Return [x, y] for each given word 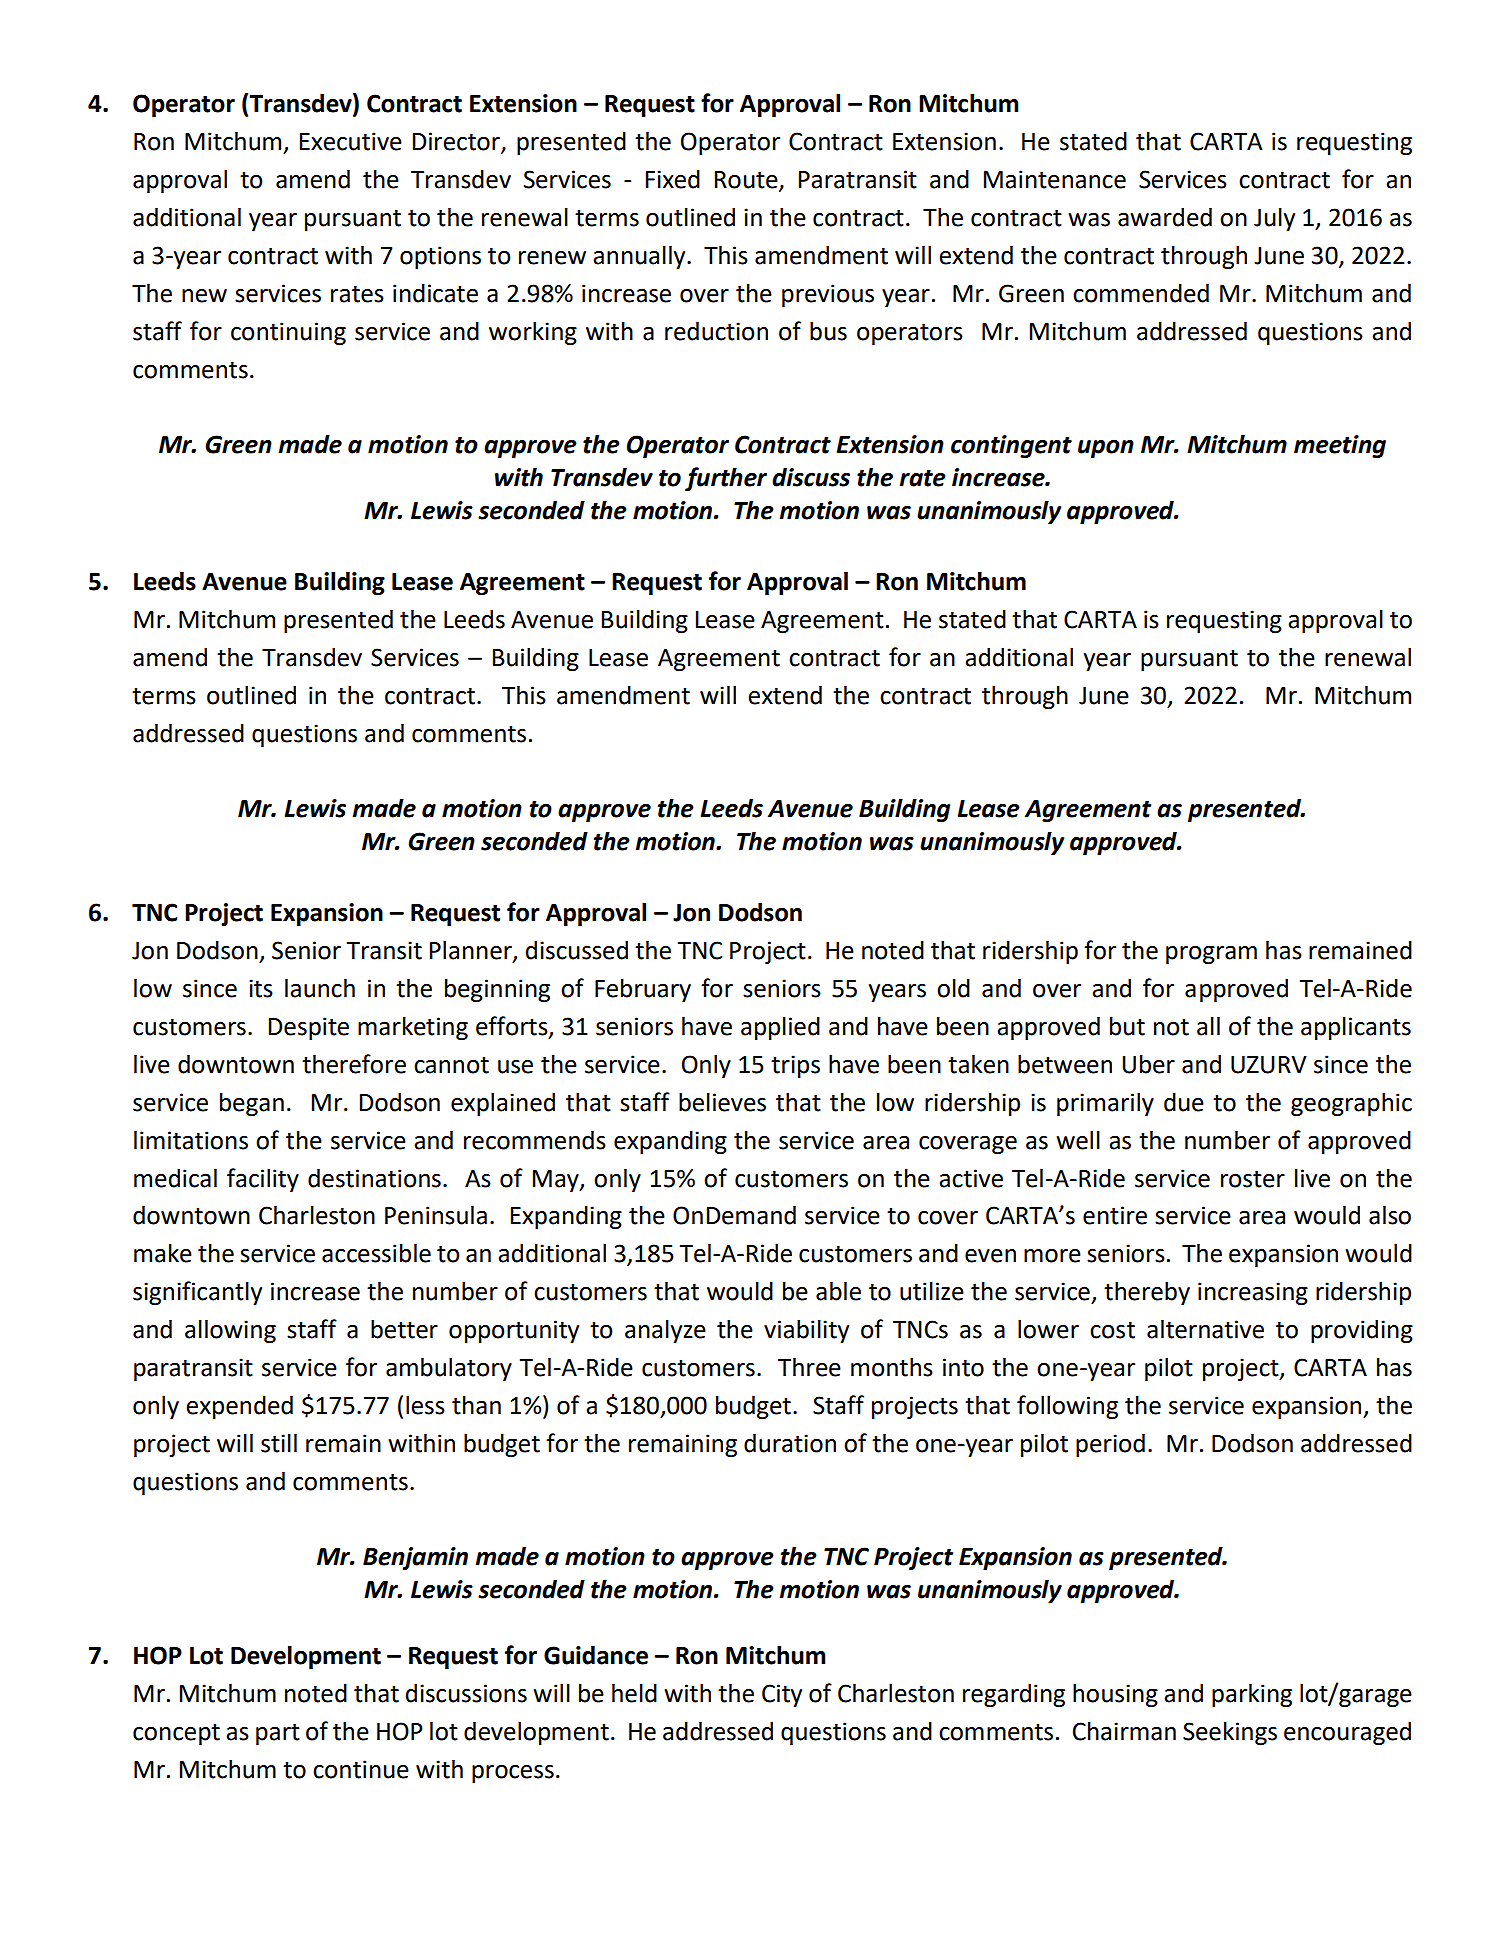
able [838, 1291]
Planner [472, 951]
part [278, 1734]
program [1211, 955]
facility [263, 1180]
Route [747, 181]
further [726, 479]
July [1274, 219]
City [782, 1695]
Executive [351, 141]
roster [1253, 1179]
